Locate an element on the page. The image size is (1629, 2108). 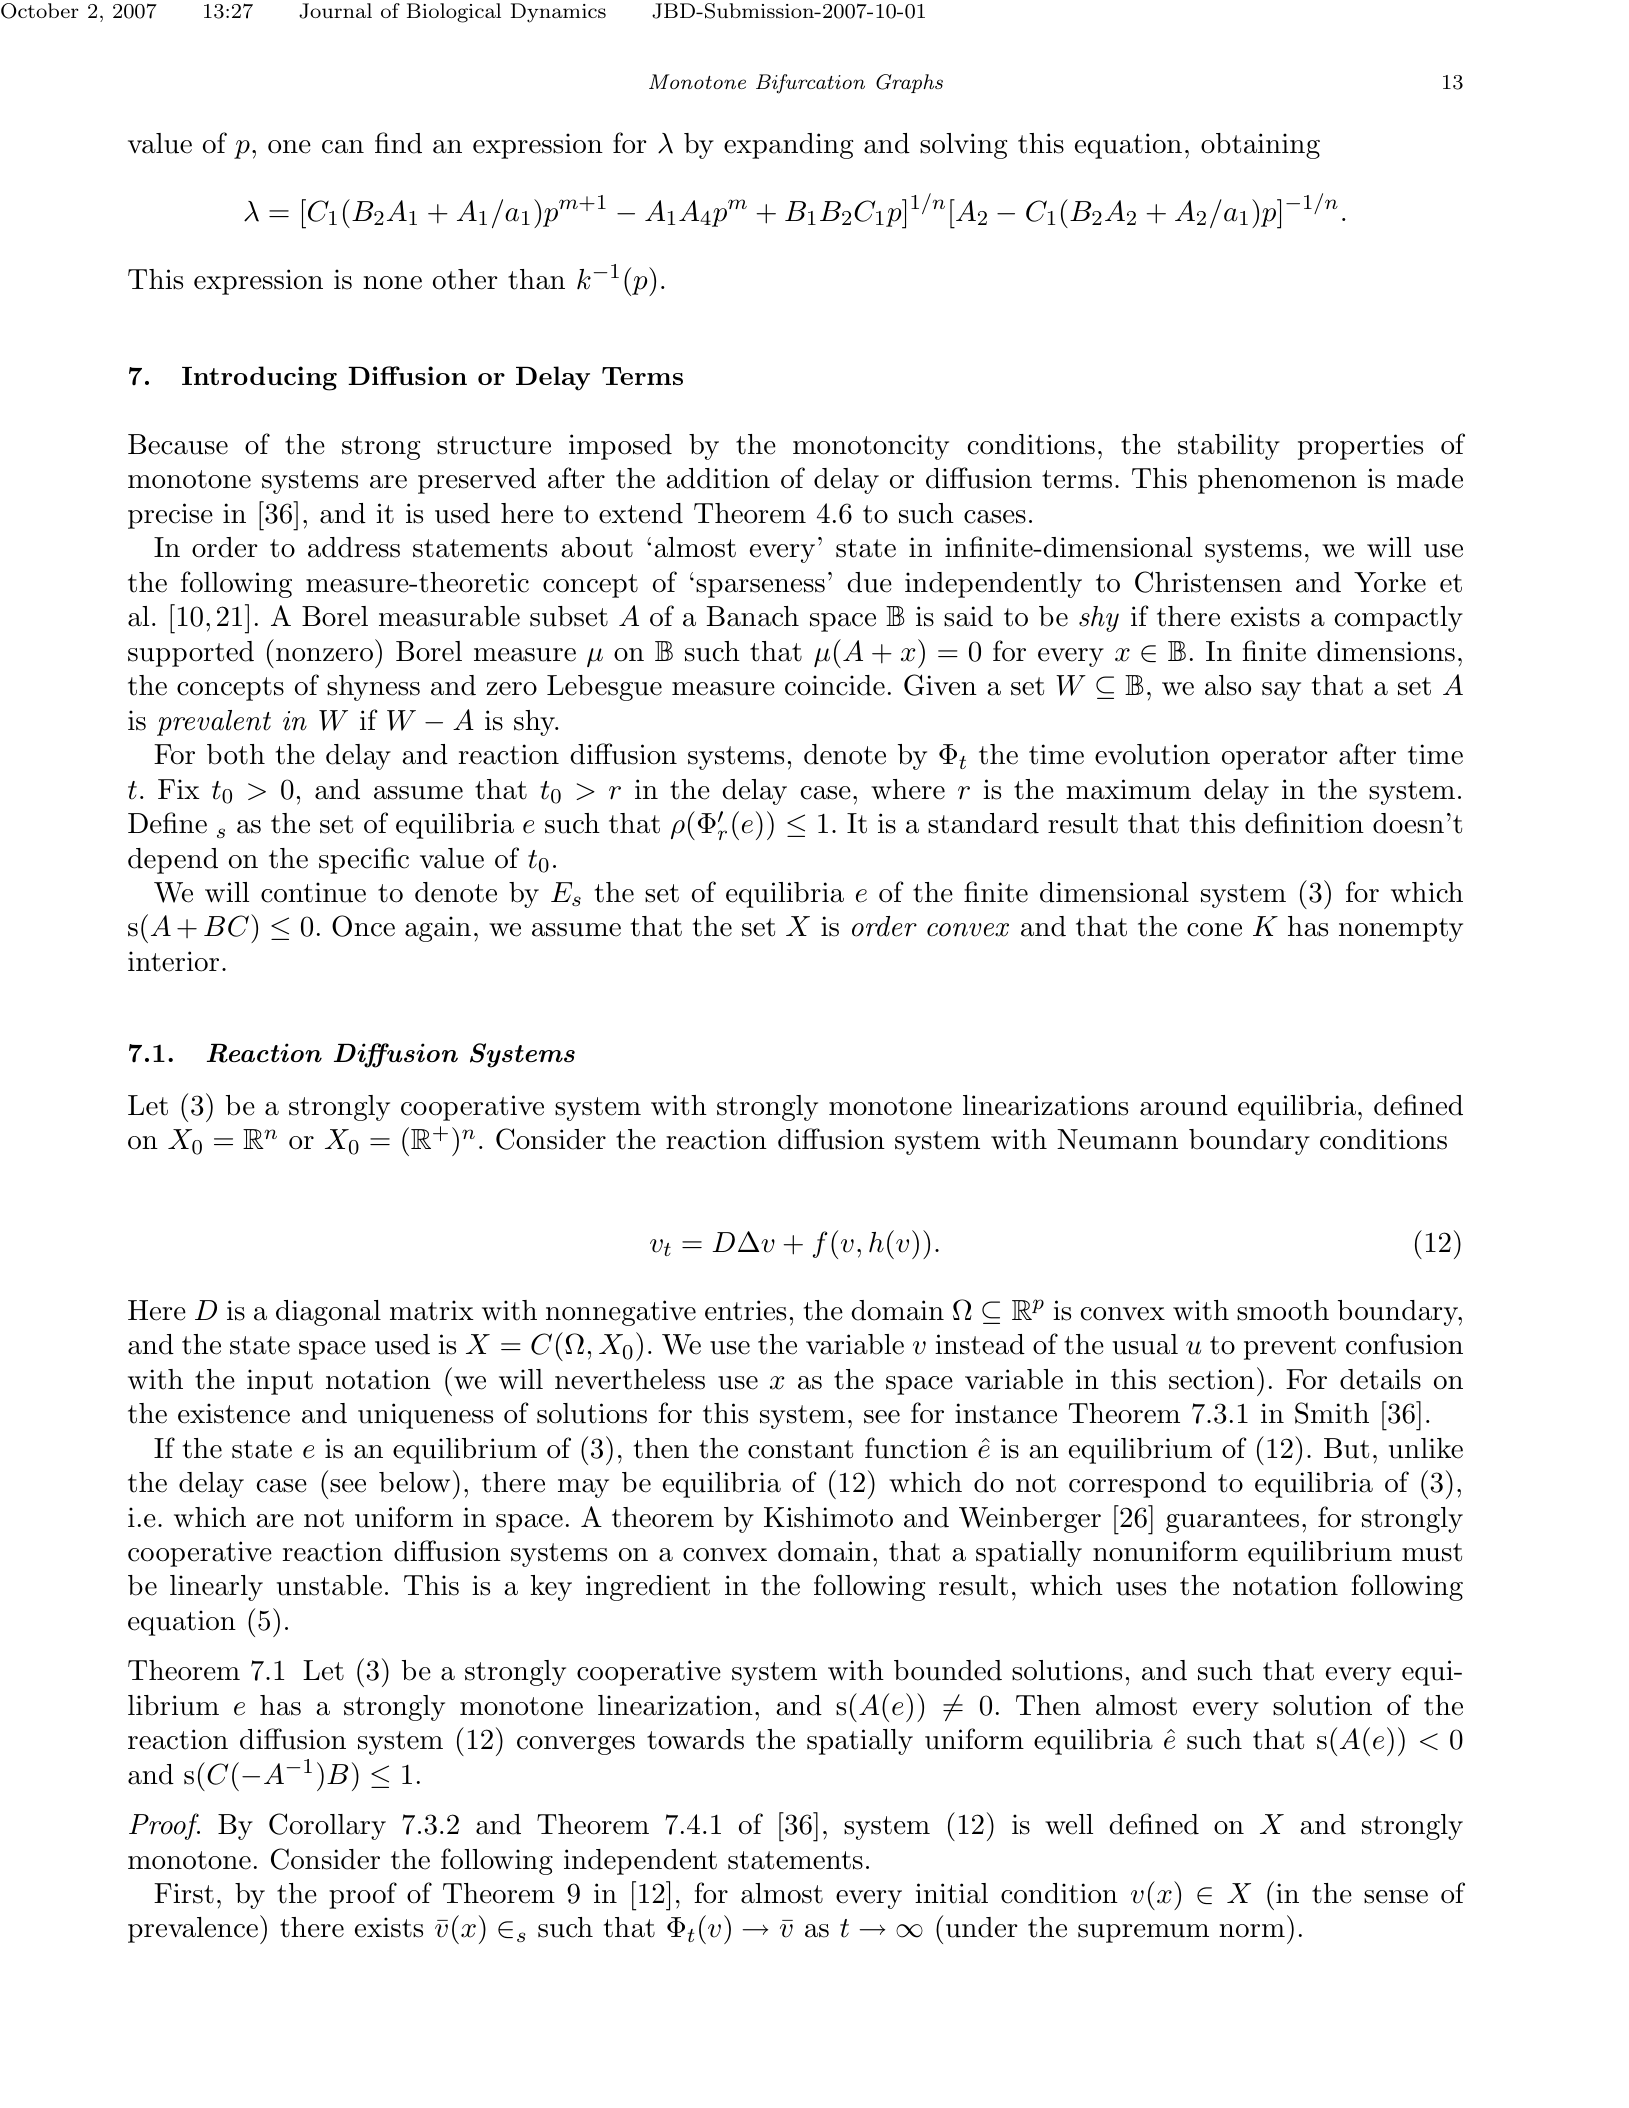
Bifurcation is located at coordinates (810, 84).
